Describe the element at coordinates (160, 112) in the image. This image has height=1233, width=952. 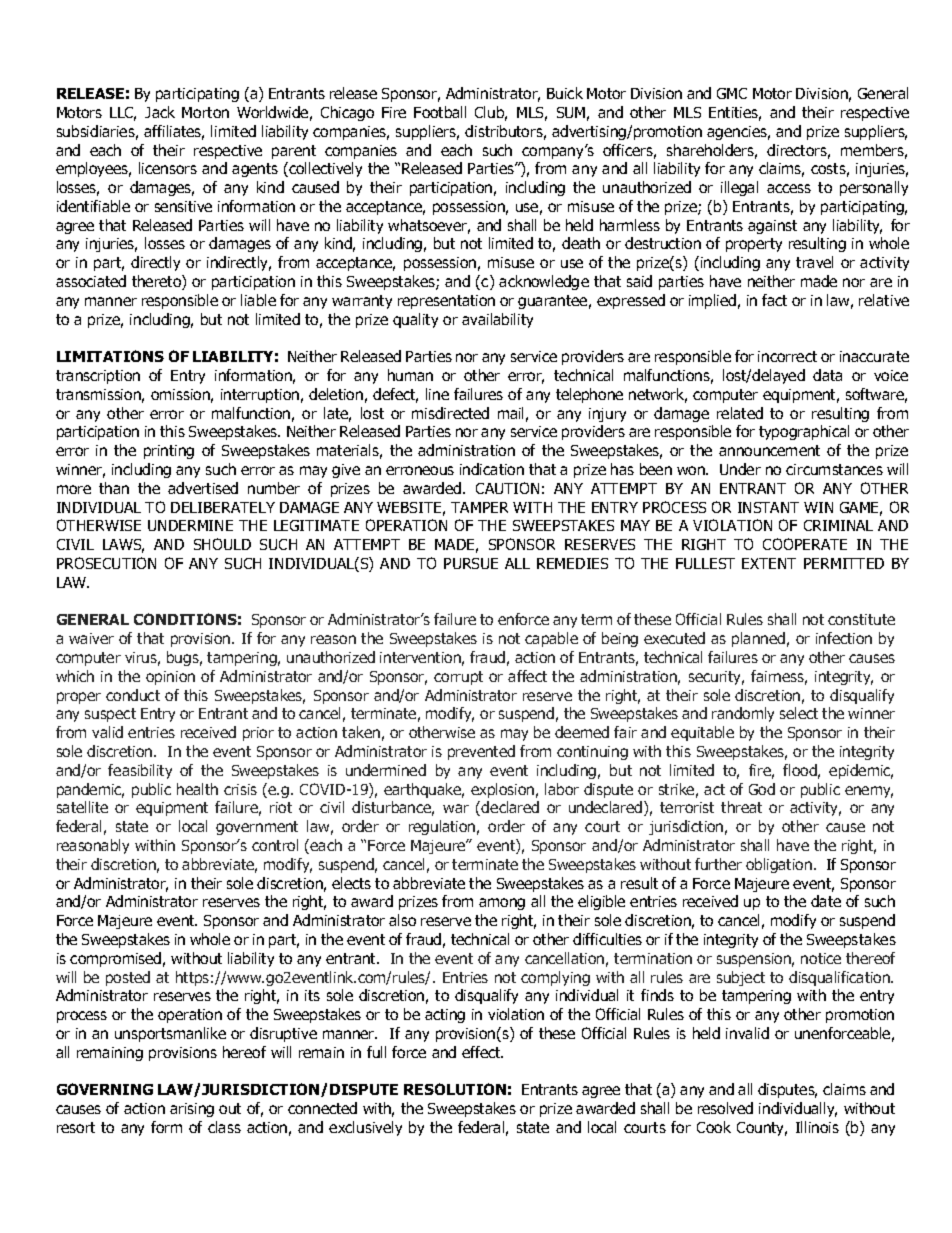
I see `Jack` at that location.
